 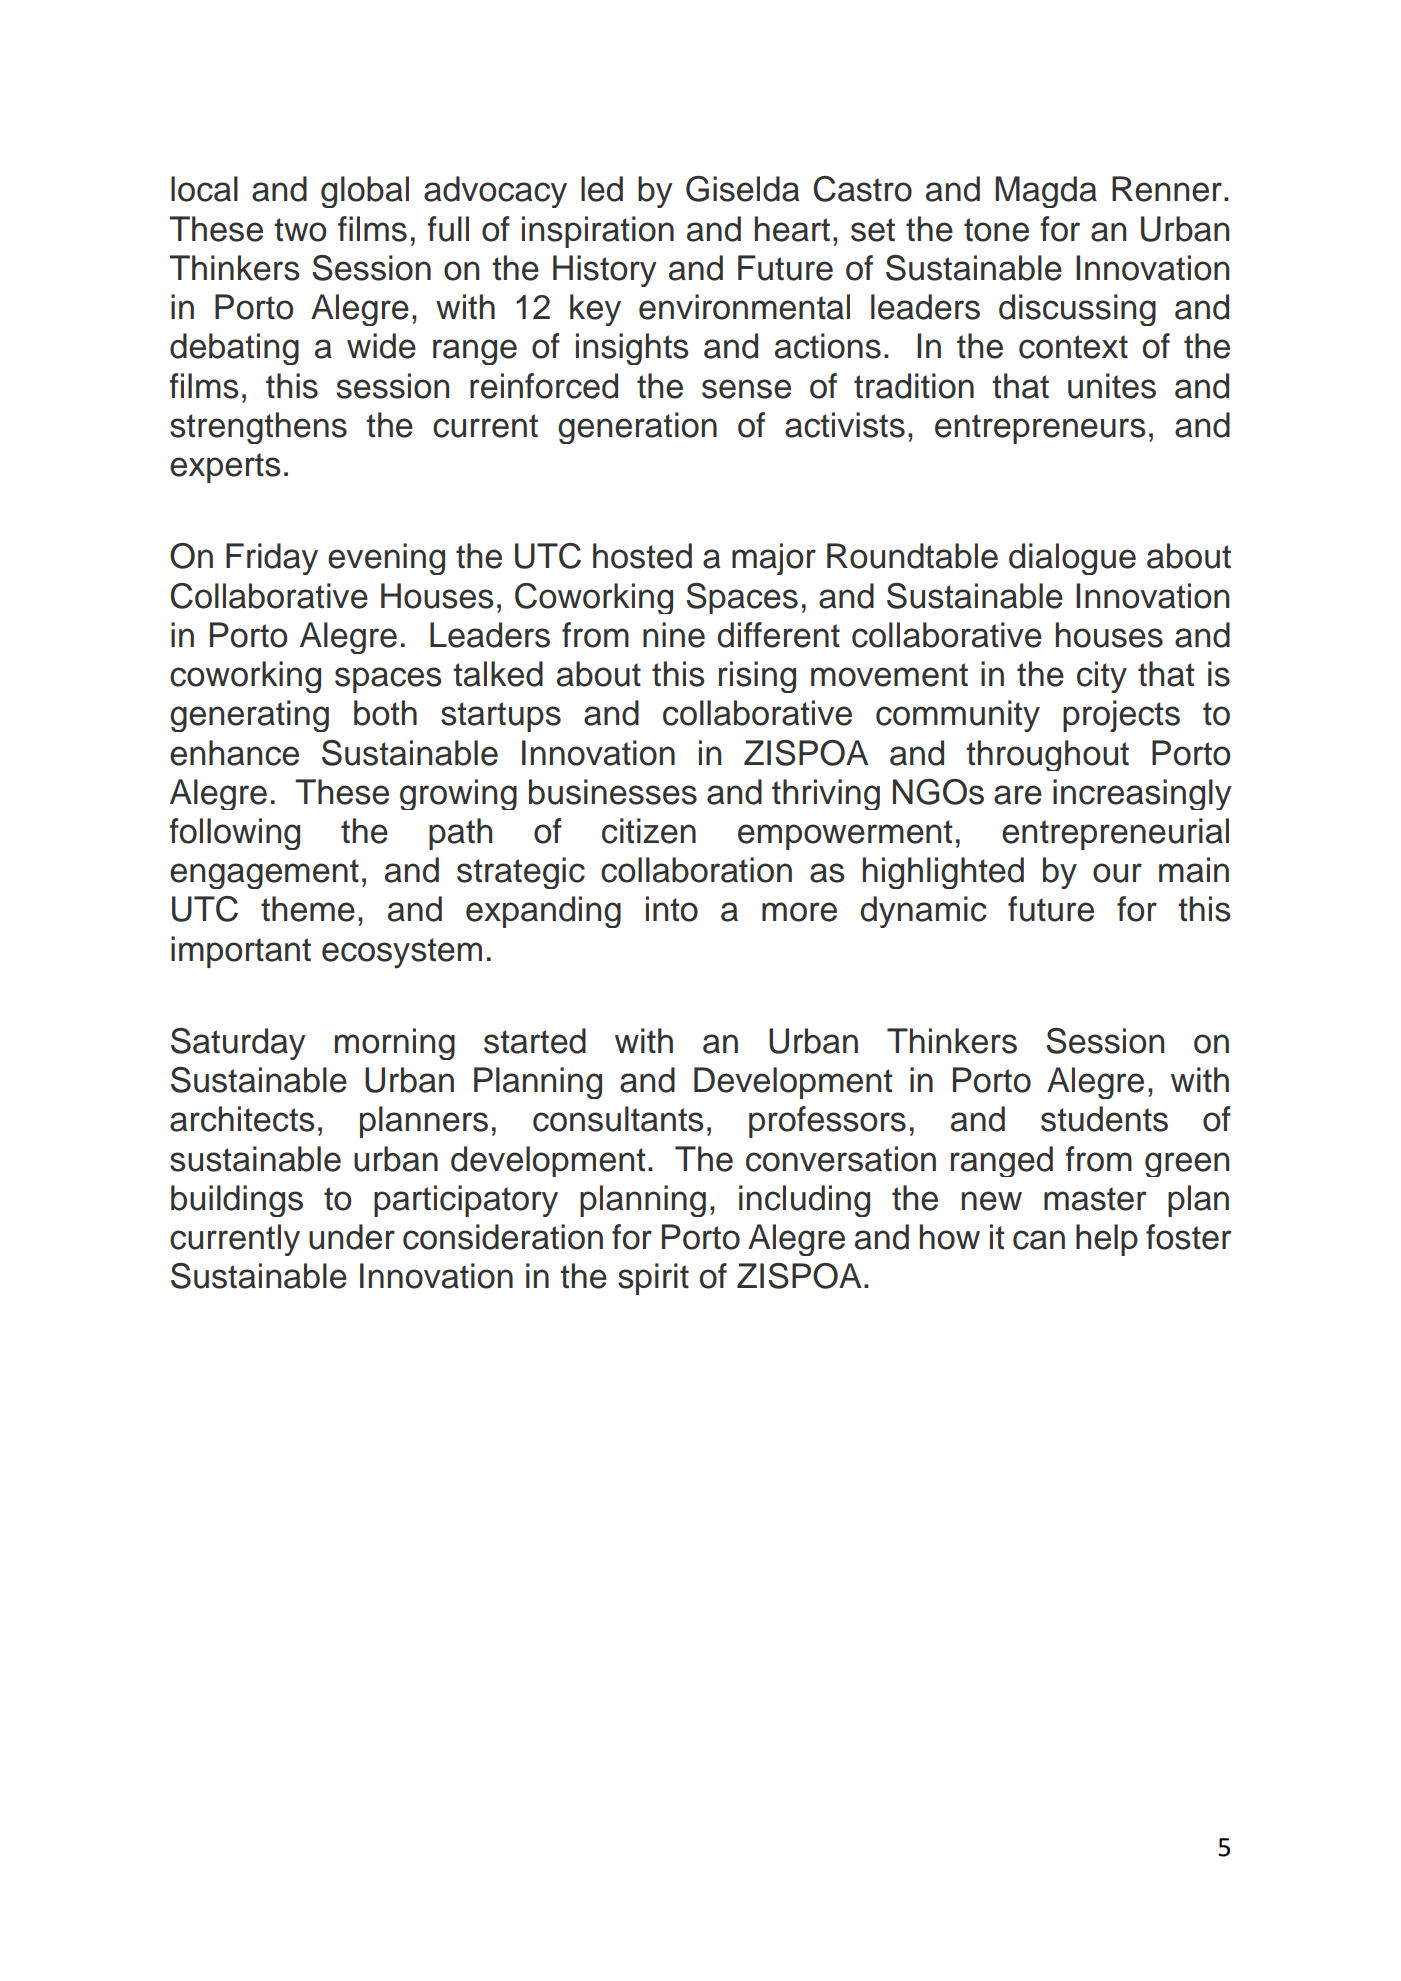 I want to click on following, so click(x=234, y=834).
